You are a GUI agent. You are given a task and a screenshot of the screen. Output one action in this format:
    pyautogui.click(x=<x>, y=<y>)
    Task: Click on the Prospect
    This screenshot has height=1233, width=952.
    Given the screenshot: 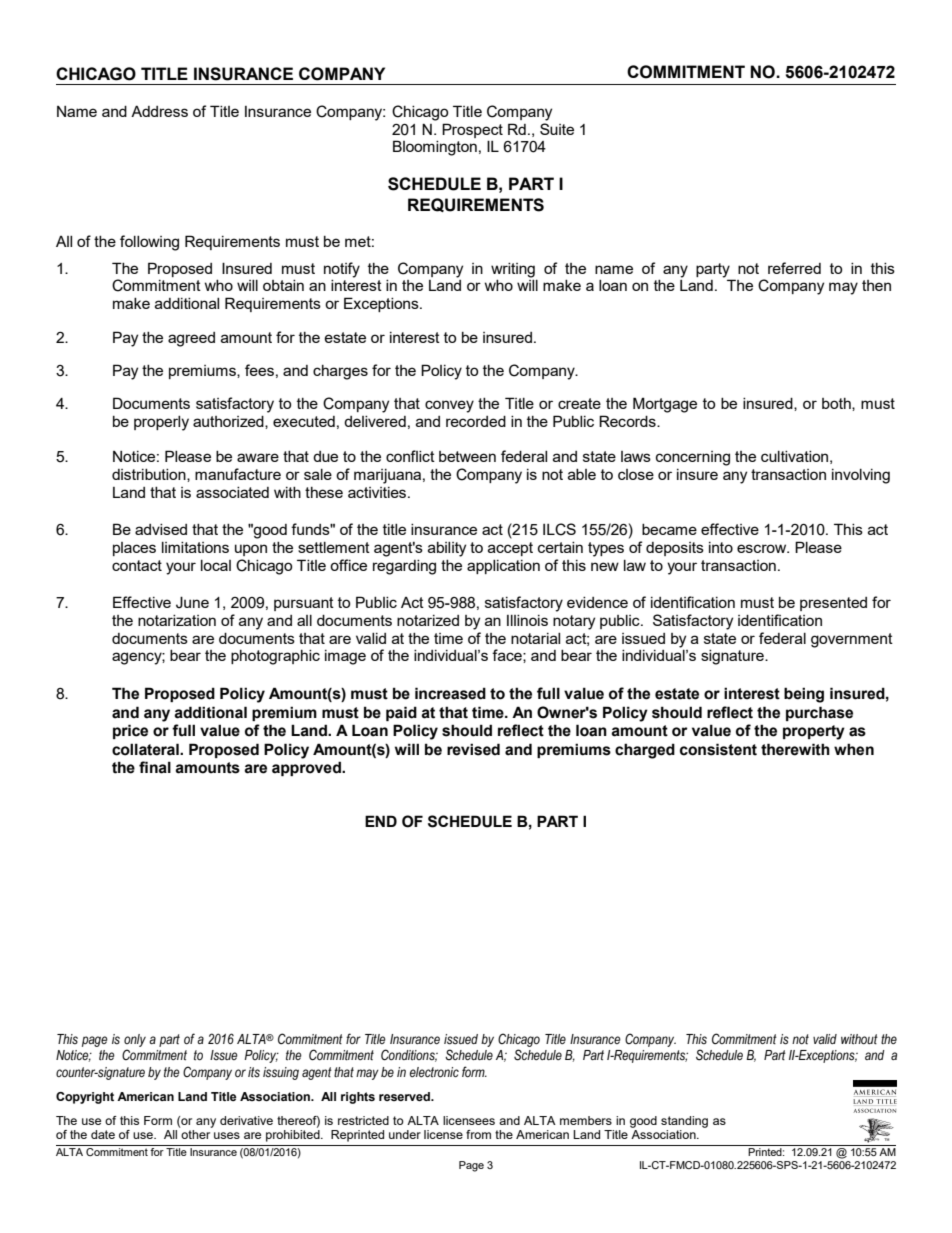 What is the action you would take?
    pyautogui.click(x=472, y=130)
